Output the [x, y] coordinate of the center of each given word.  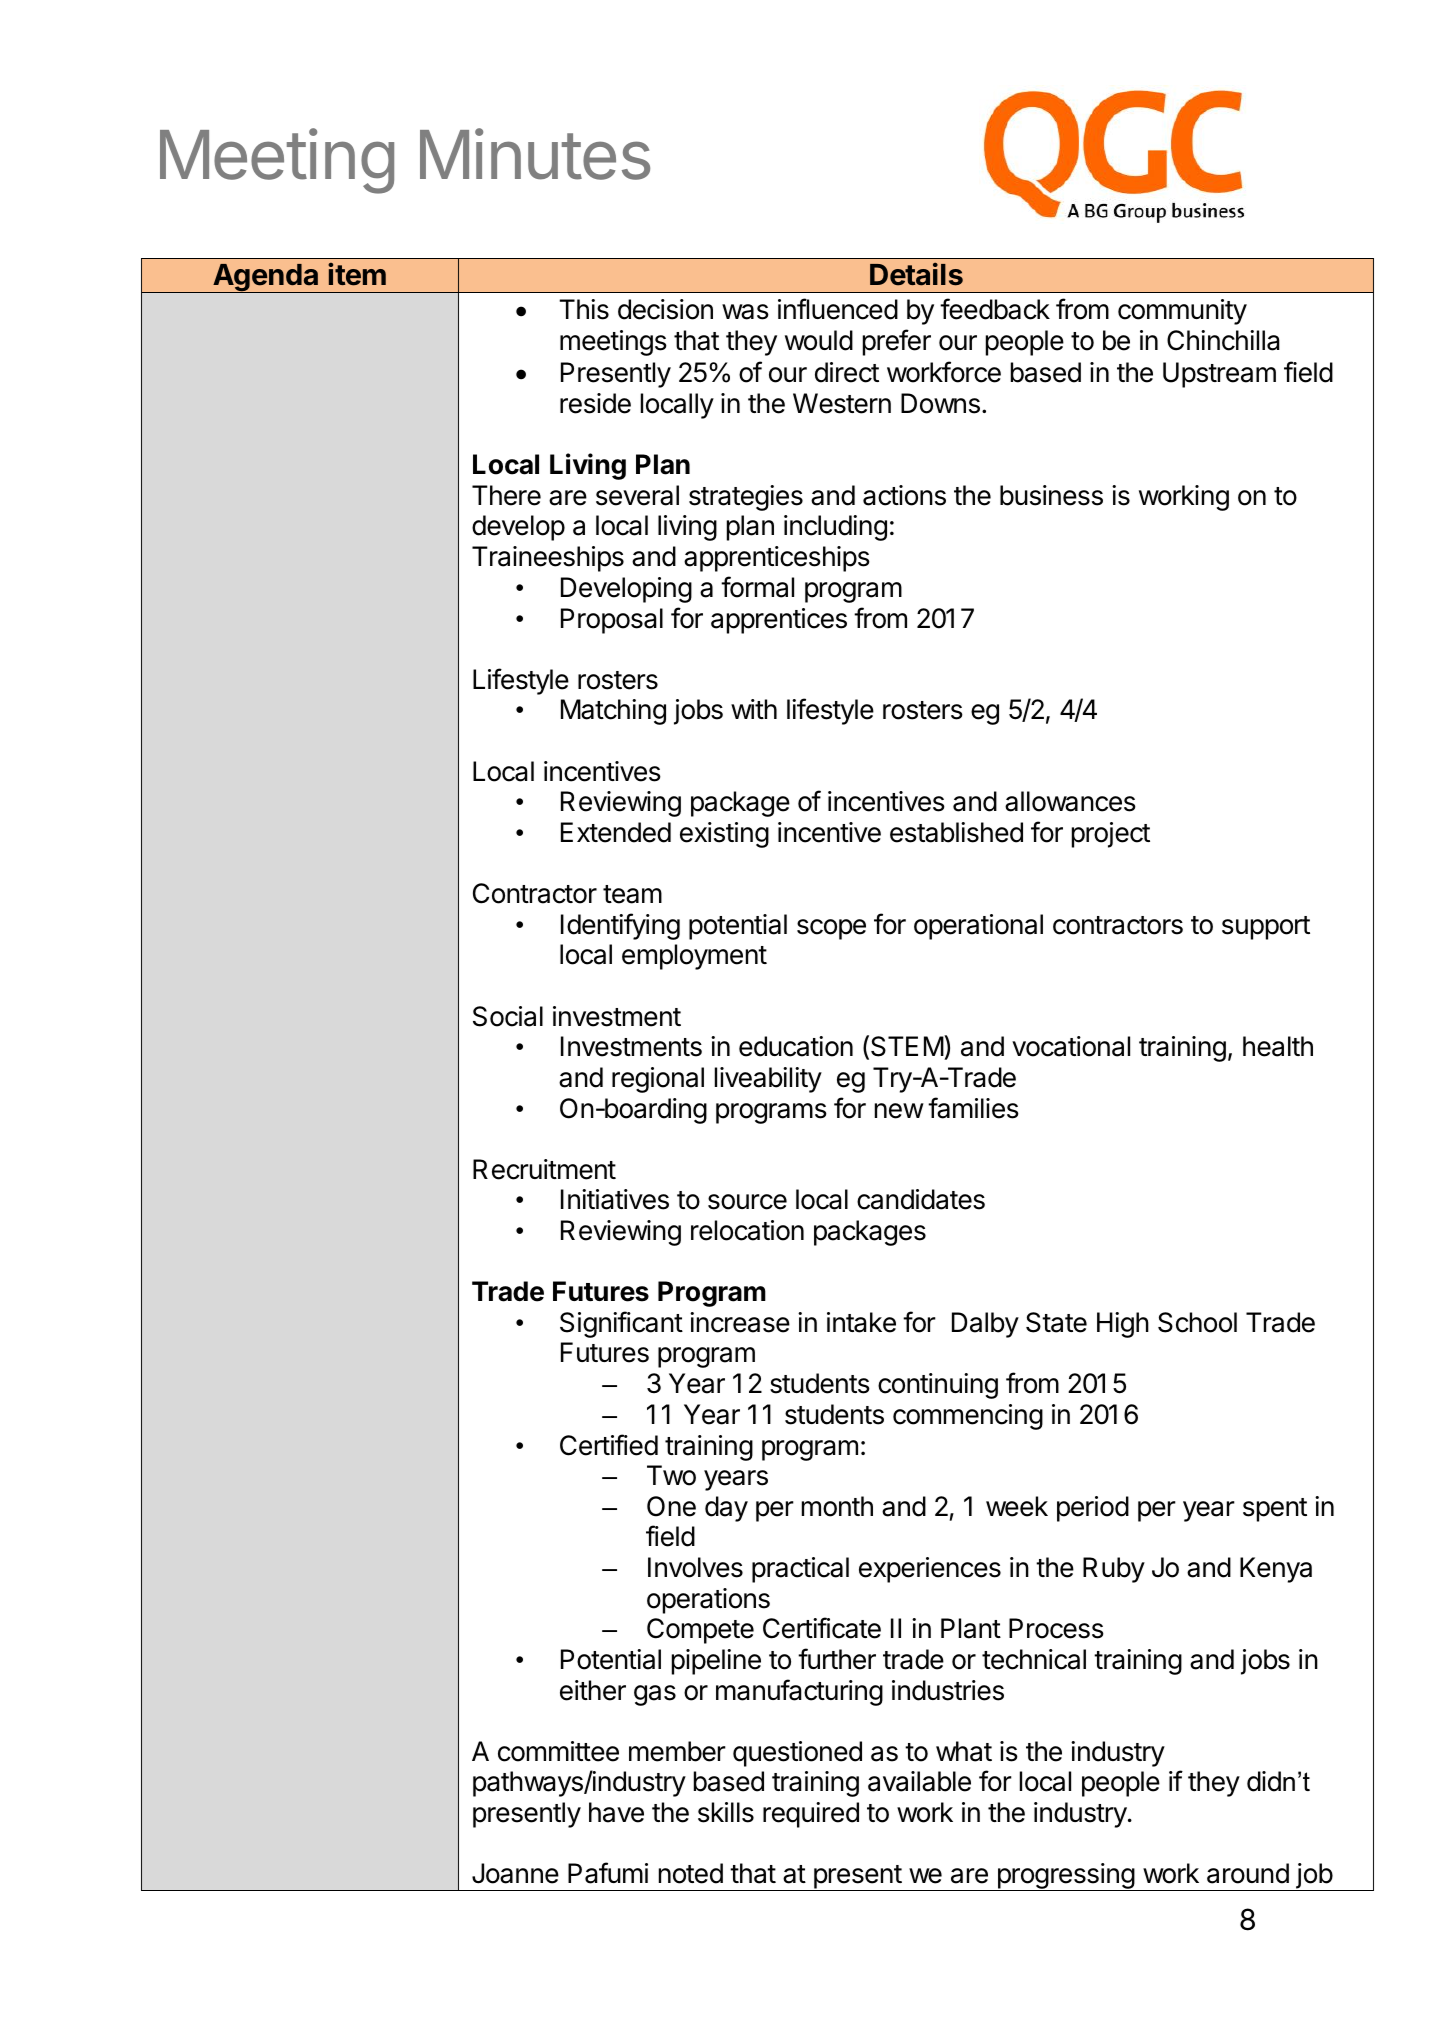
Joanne [515, 1873]
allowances [1070, 801]
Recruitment [544, 1169]
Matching [613, 712]
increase [740, 1322]
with [754, 709]
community [1182, 312]
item [357, 274]
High [1123, 1325]
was [745, 312]
